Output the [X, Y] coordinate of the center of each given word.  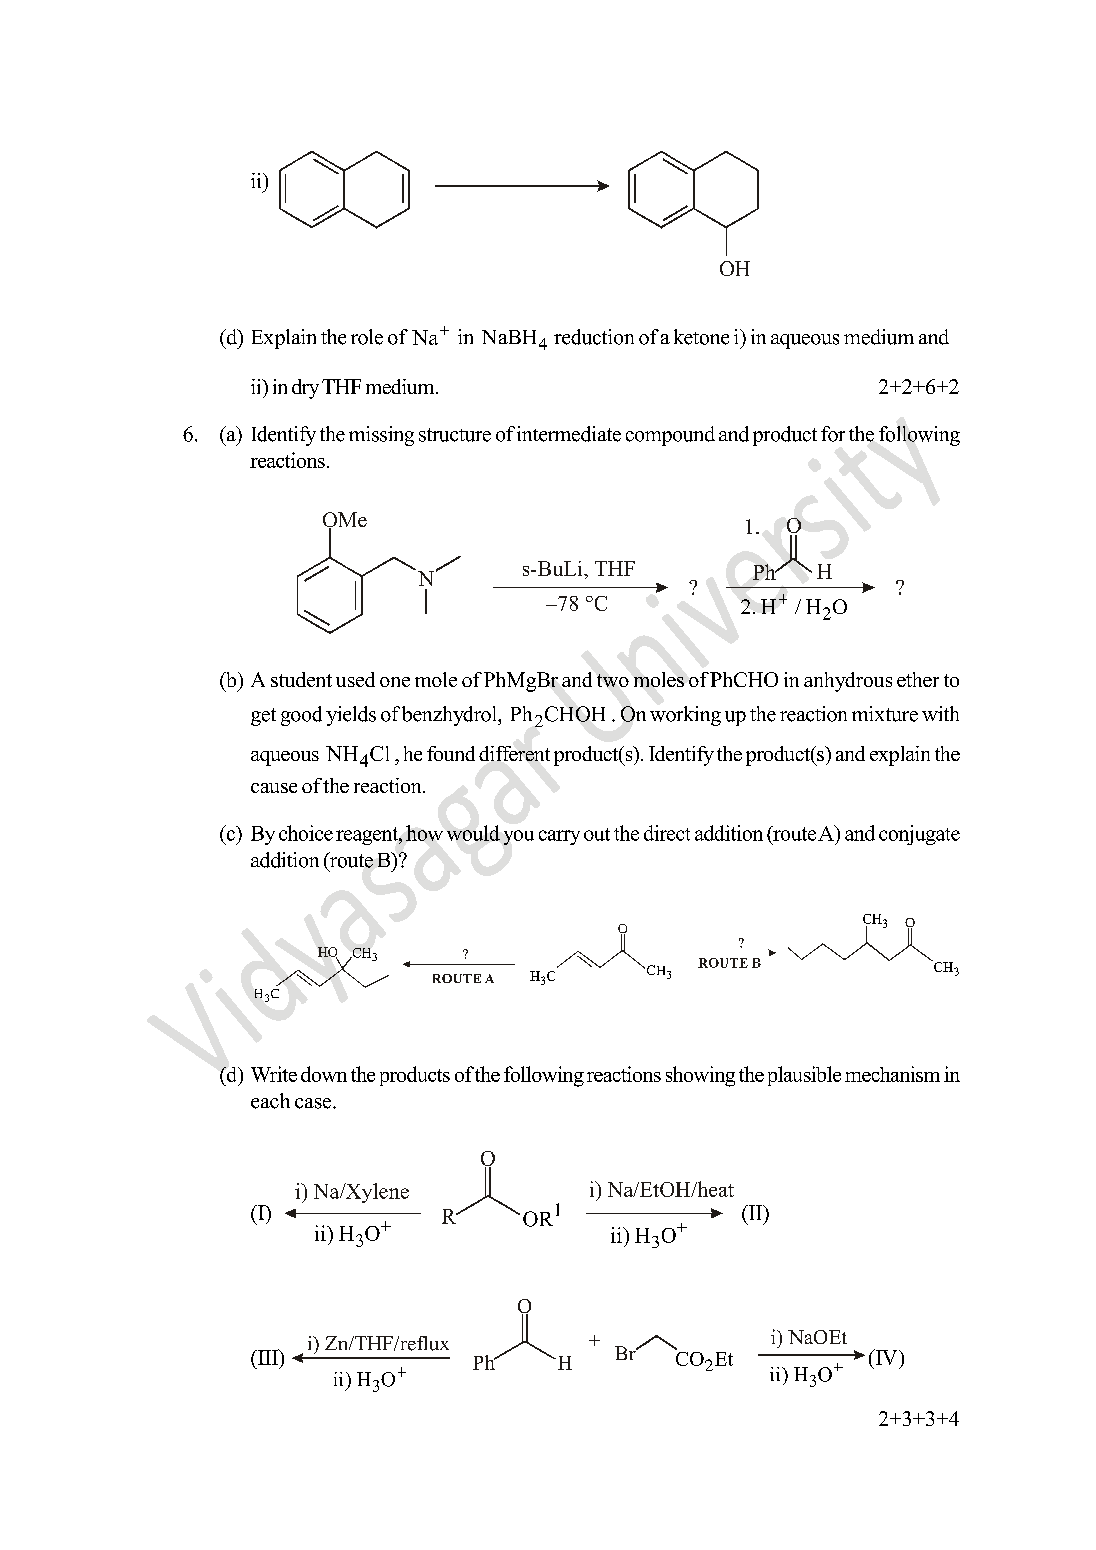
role [367, 337]
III [268, 1357]
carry [559, 837]
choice [306, 833]
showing [700, 1076]
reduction [594, 337]
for [833, 434]
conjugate [919, 835]
